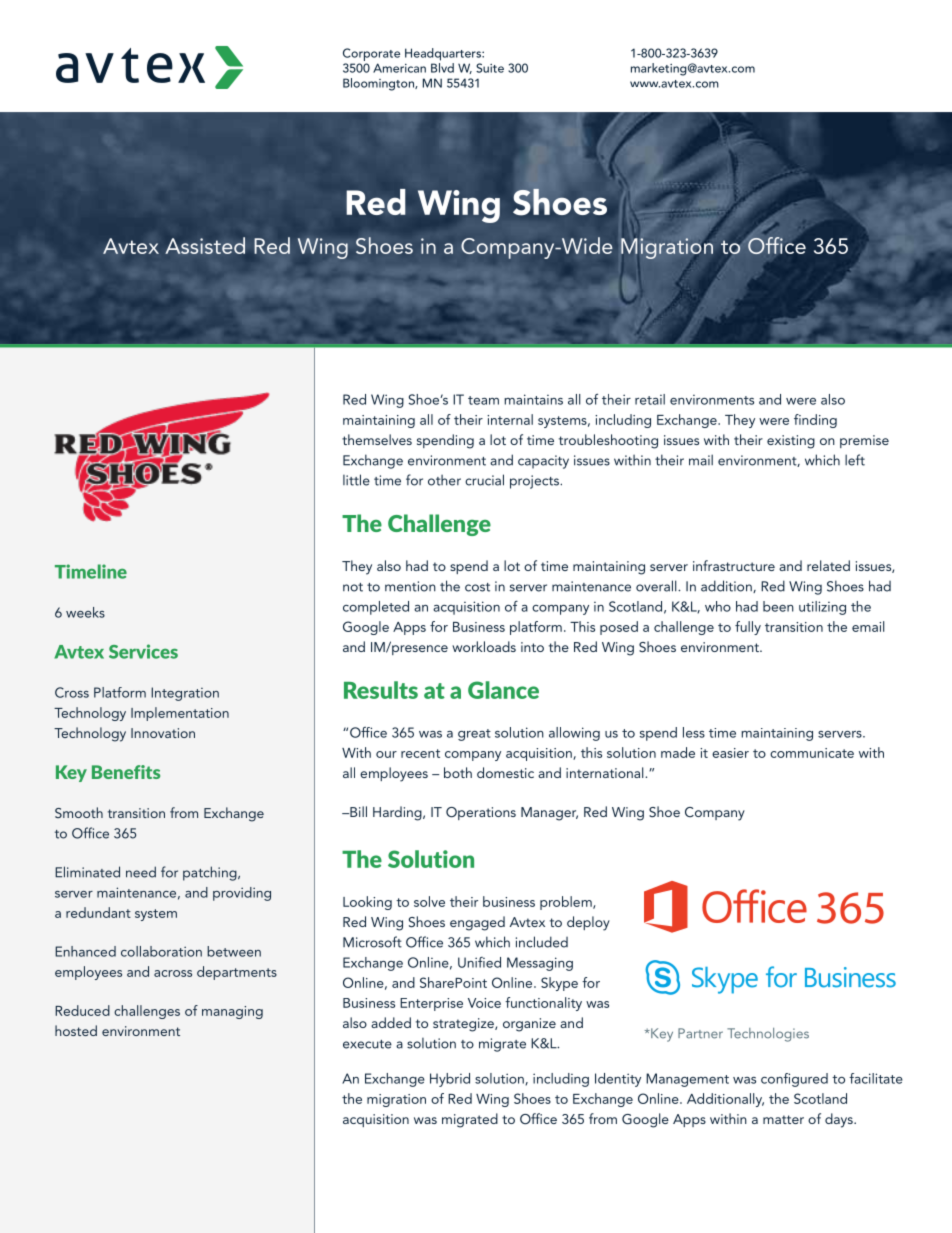 This screenshot has width=952, height=1233. What do you see at coordinates (232, 1012) in the screenshot?
I see `managing` at bounding box center [232, 1012].
